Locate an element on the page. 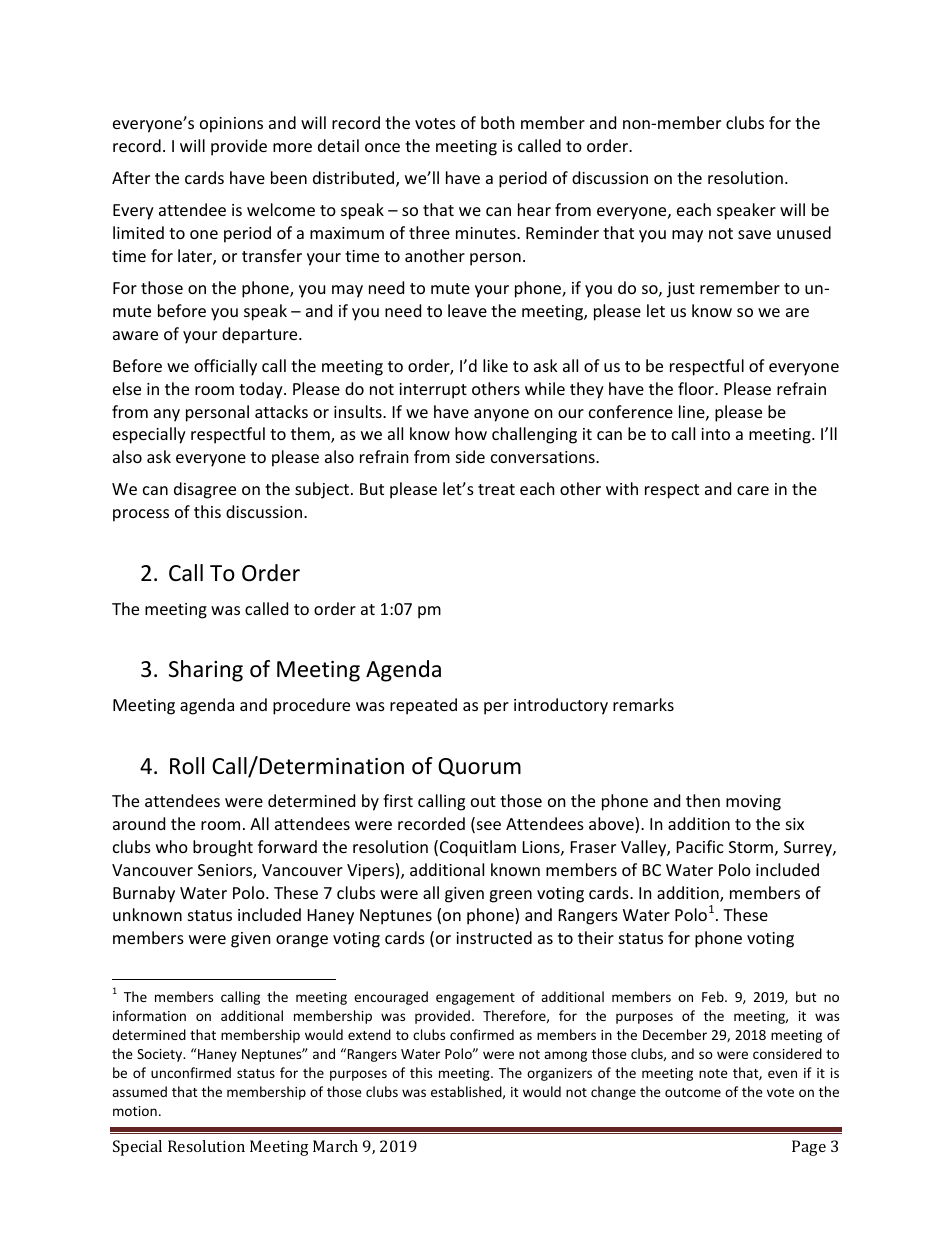 This document has height=1233, width=952. save is located at coordinates (754, 234).
